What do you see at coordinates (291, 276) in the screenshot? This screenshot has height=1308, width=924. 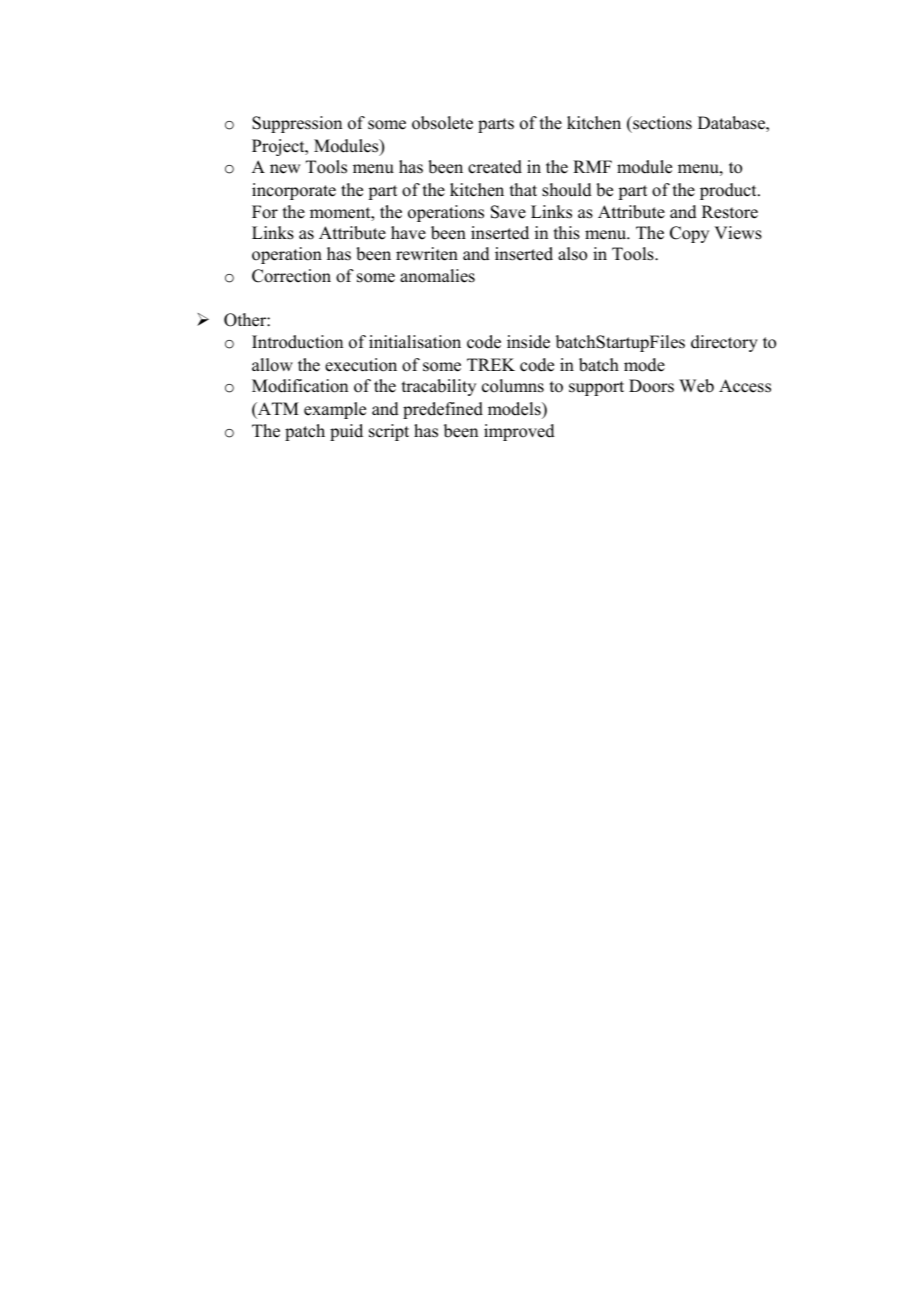 I see `Correction` at bounding box center [291, 276].
